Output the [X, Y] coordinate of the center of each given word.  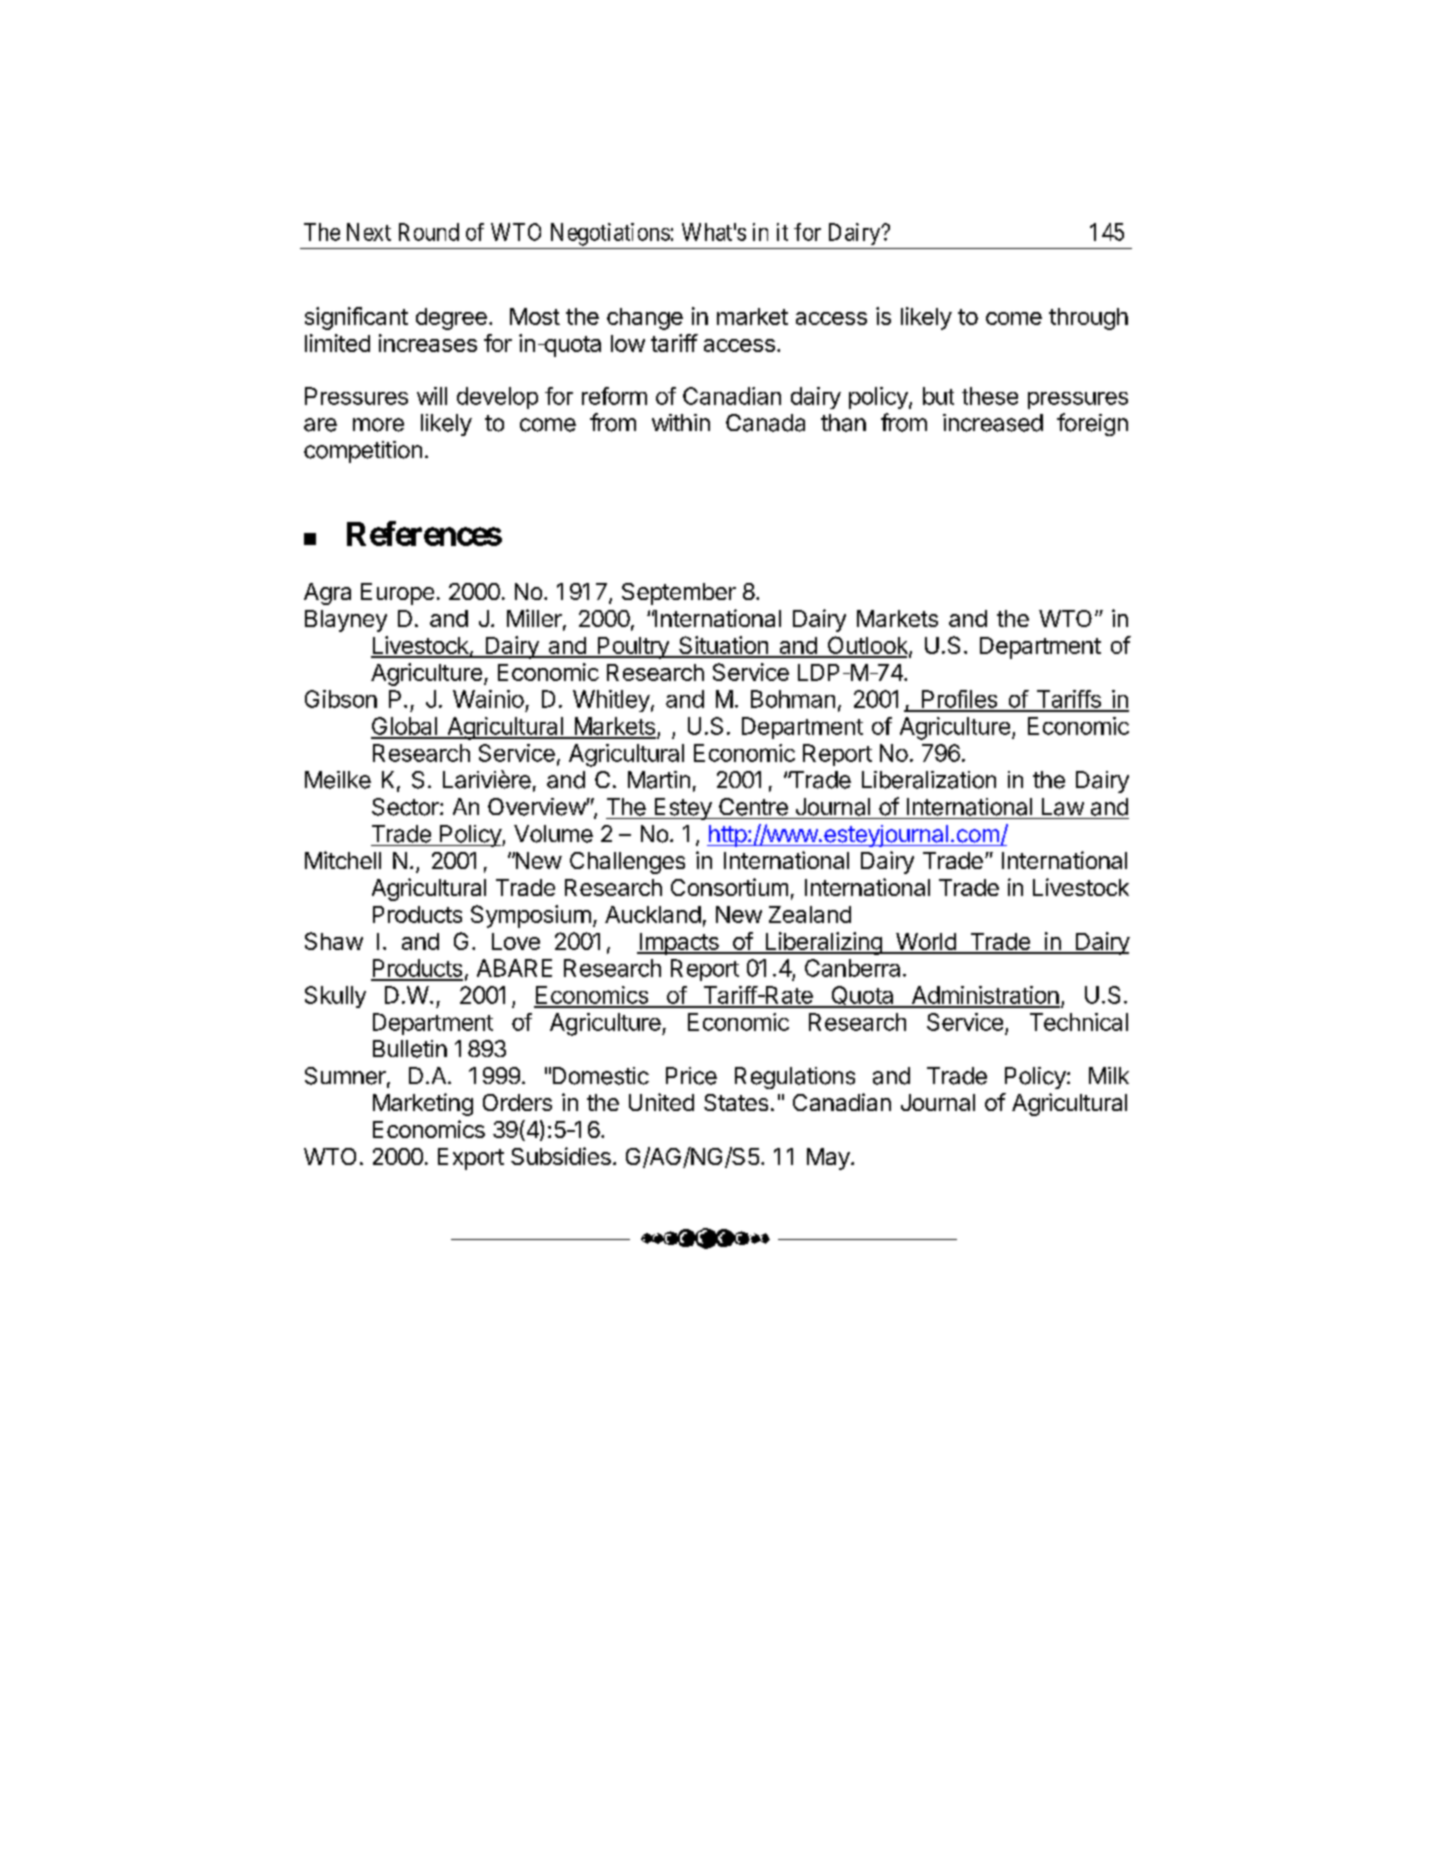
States [736, 1102]
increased [993, 423]
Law [1063, 807]
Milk [1109, 1075]
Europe [397, 594]
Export [471, 1159]
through [1088, 319]
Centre [753, 807]
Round [429, 232]
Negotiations [610, 234]
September [679, 594]
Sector [406, 807]
